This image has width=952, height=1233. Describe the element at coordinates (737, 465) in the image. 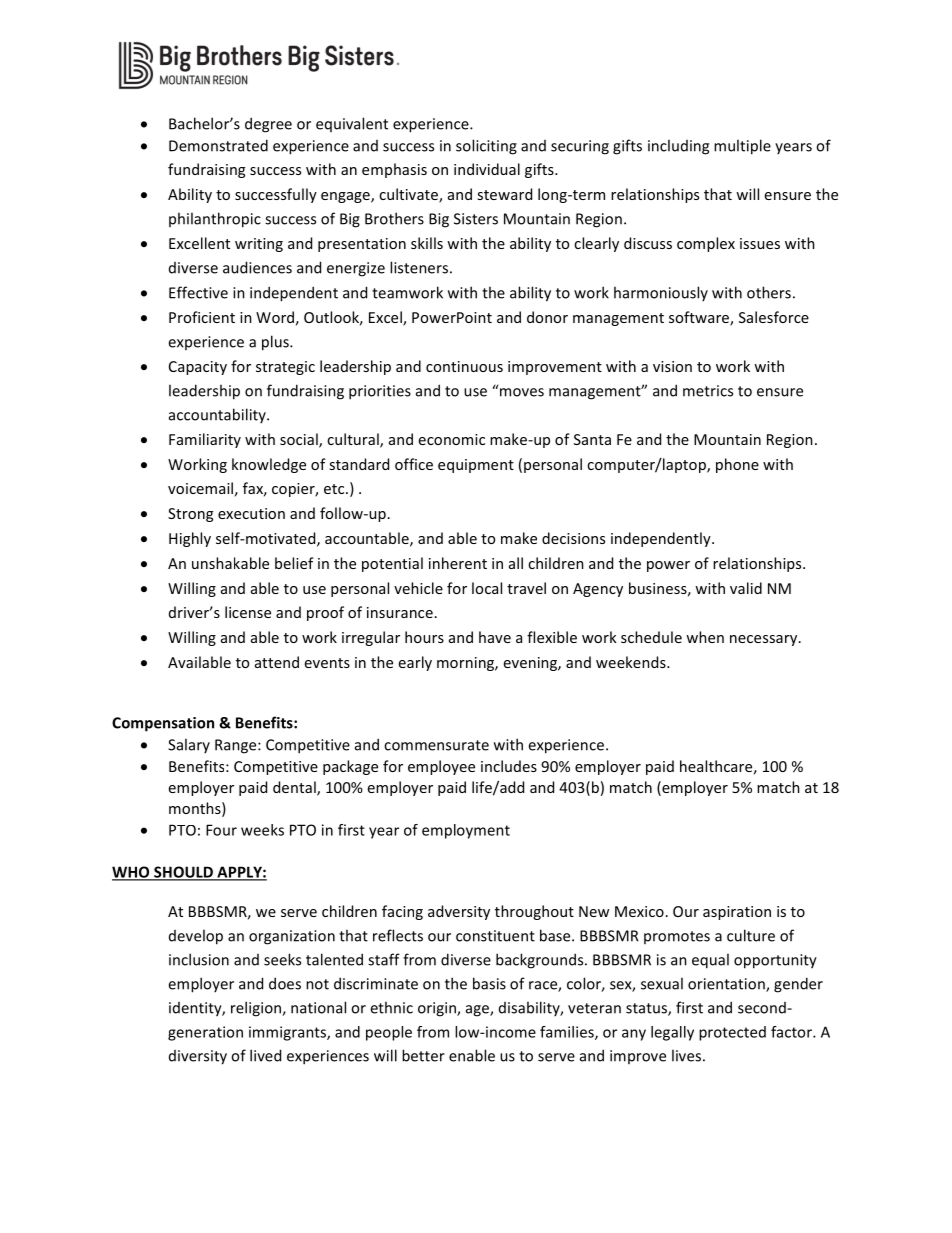

I see `phone` at that location.
